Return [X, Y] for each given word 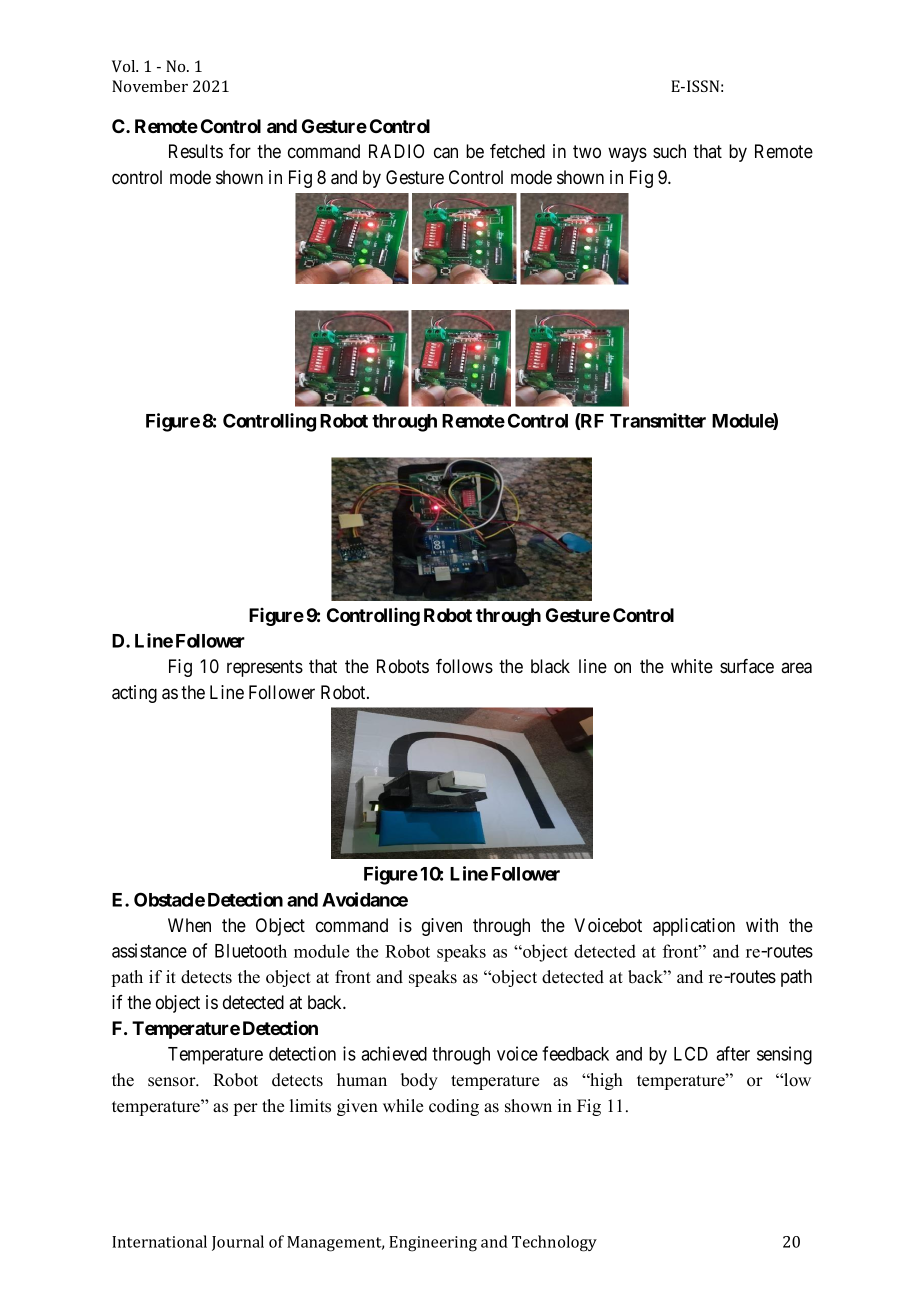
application [694, 927]
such [669, 151]
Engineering [433, 1244]
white [692, 666]
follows [464, 666]
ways [627, 154]
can [446, 153]
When [189, 925]
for [240, 151]
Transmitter [658, 420]
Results [196, 151]
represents [265, 668]
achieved [394, 1053]
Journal [238, 1243]
